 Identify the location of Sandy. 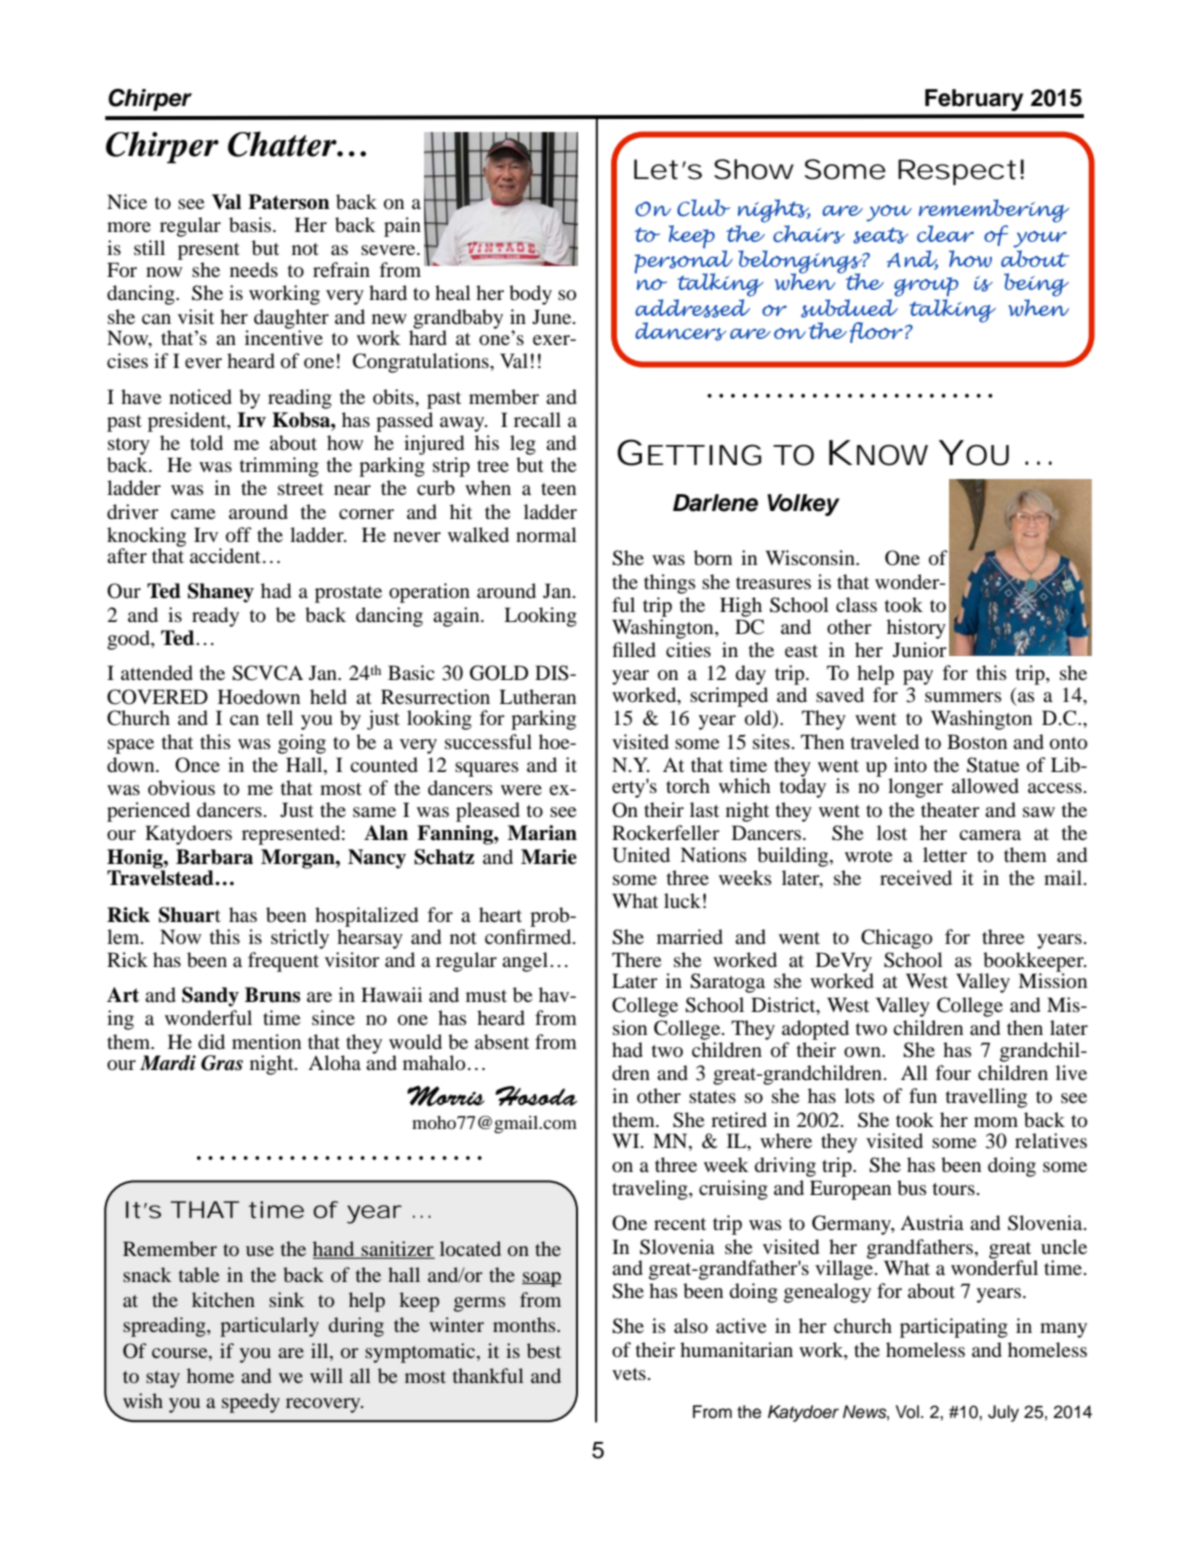
(210, 997).
